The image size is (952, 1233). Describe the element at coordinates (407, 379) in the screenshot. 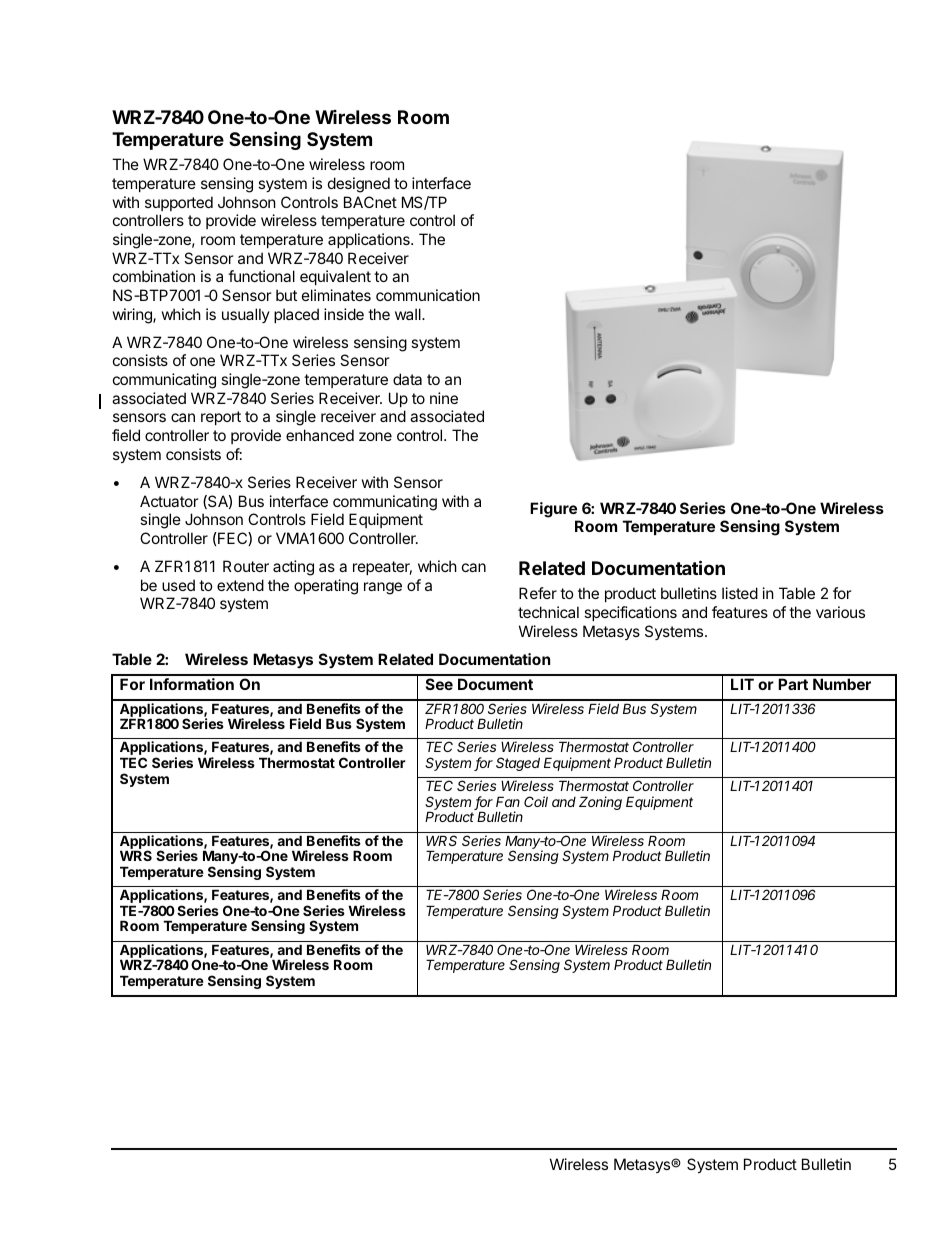

I see `data` at that location.
